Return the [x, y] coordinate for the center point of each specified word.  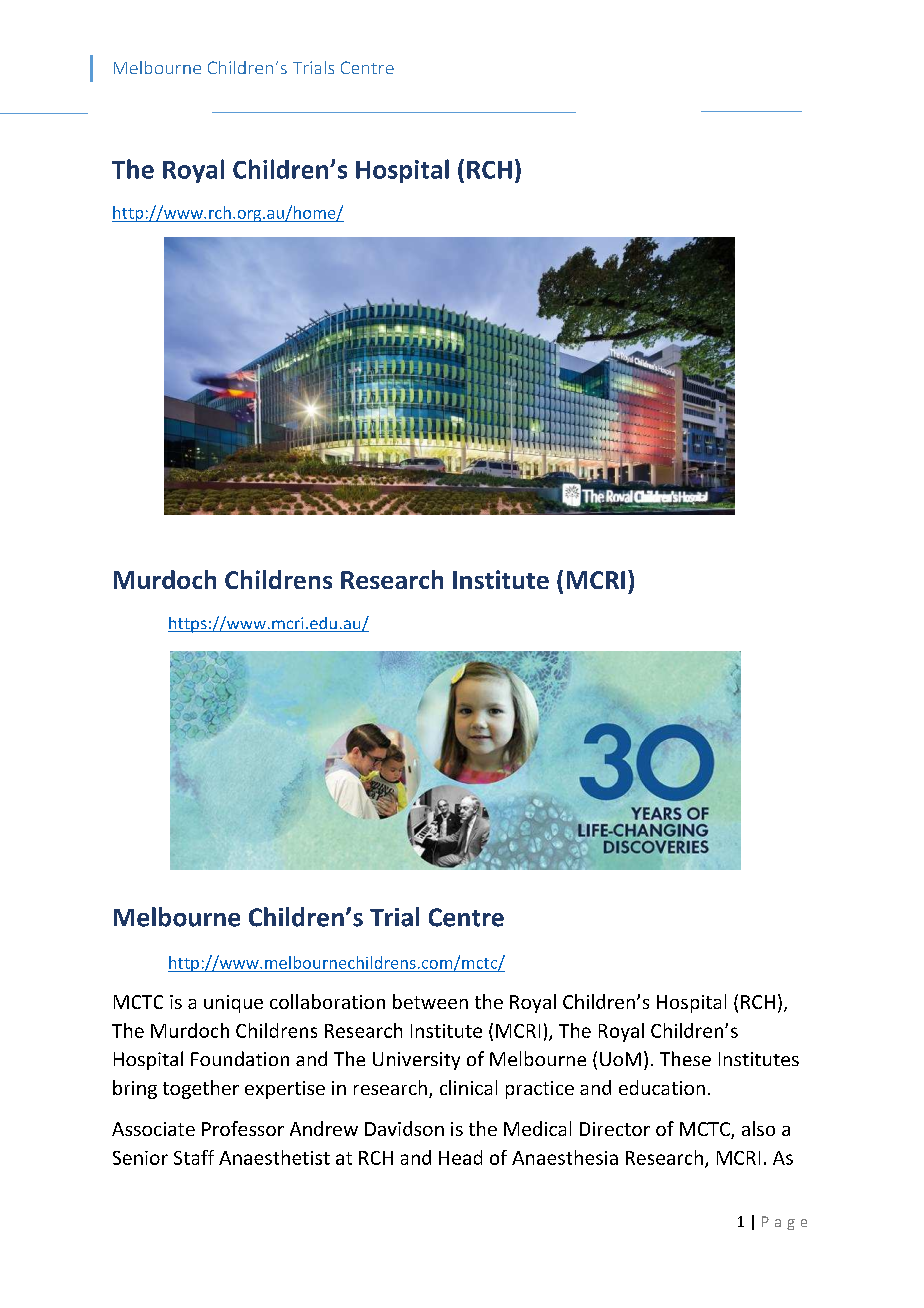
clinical [468, 1087]
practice [540, 1090]
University [416, 1061]
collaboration [327, 1001]
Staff [194, 1157]
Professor [243, 1128]
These [685, 1058]
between [430, 1001]
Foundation [240, 1058]
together [201, 1089]
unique [233, 1004]
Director [615, 1129]
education [662, 1087]
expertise [285, 1090]
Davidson [404, 1128]
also [758, 1128]
